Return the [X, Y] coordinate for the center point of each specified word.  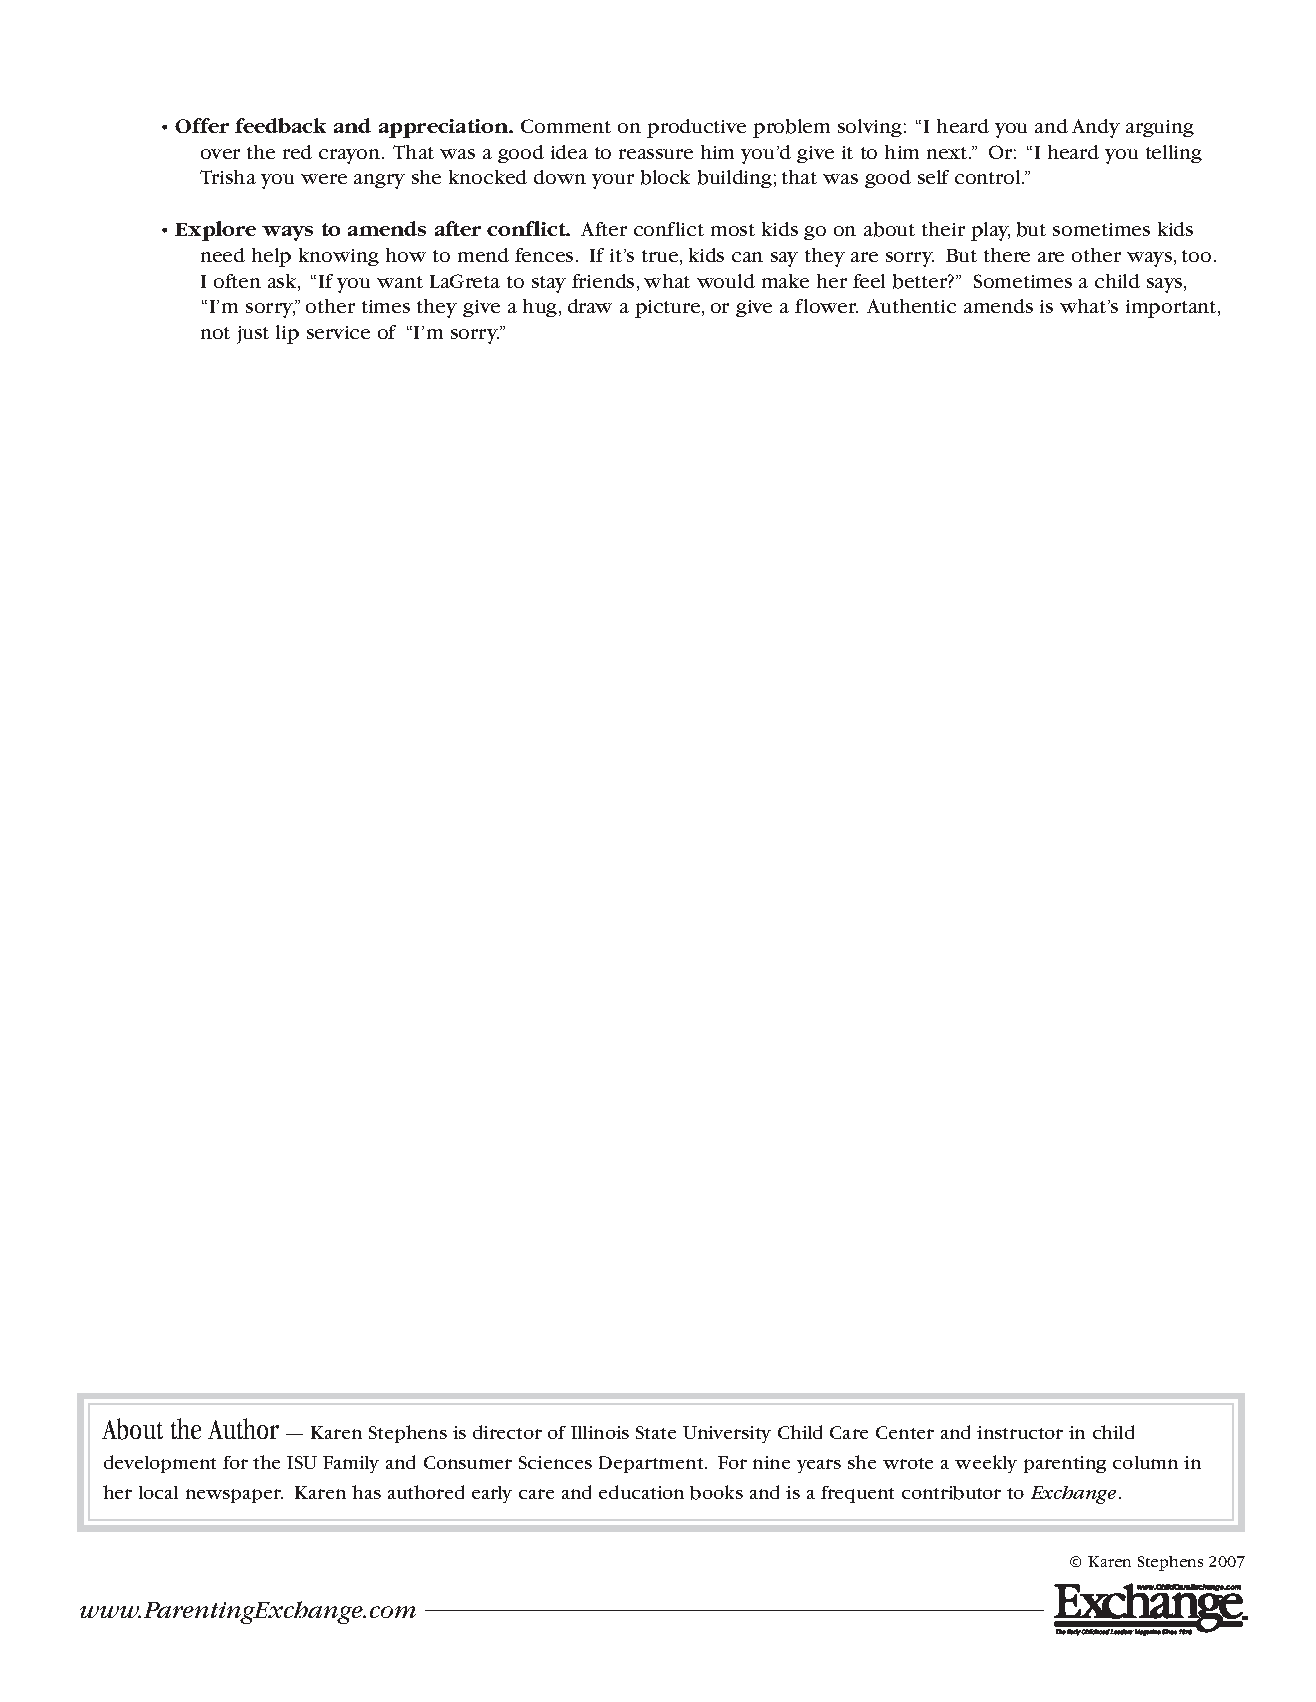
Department [652, 1464]
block [665, 177]
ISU [302, 1462]
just [253, 335]
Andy [1096, 128]
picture [669, 309]
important [1172, 309]
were [324, 179]
